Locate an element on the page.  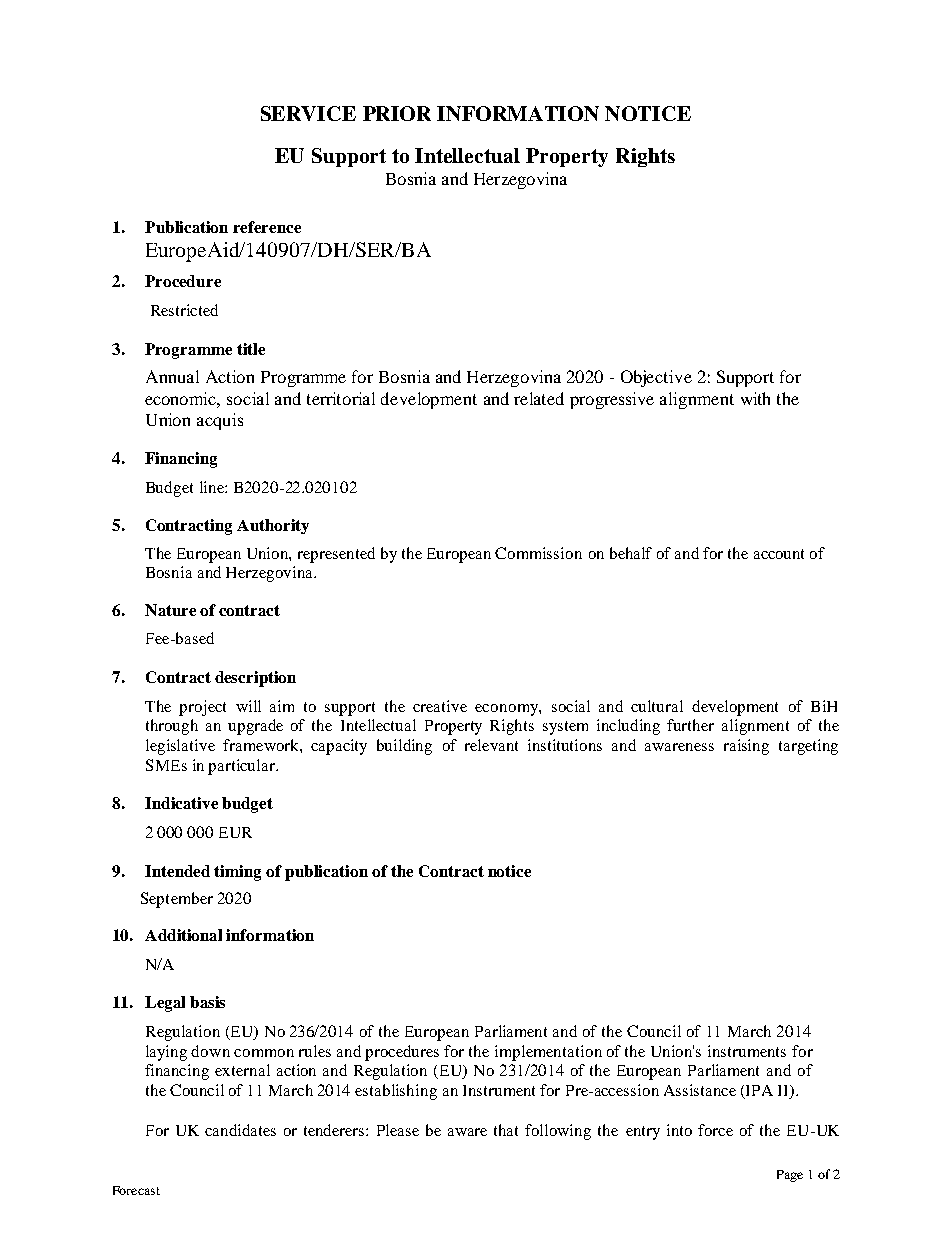
SERVICE is located at coordinates (308, 113).
